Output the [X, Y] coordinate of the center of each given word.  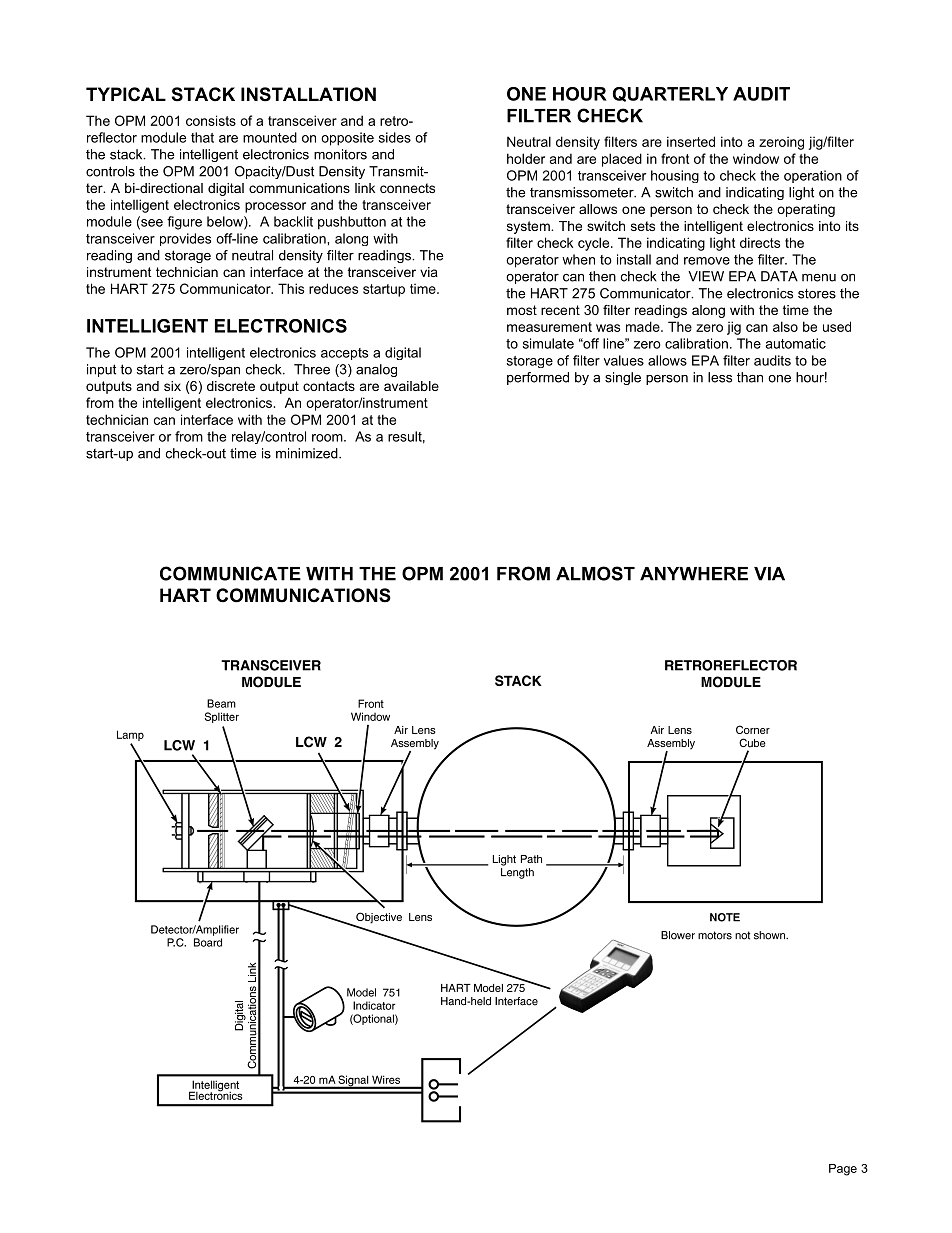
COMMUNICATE [230, 573]
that [202, 137]
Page [843, 1170]
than [750, 377]
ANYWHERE [694, 574]
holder [526, 158]
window [756, 158]
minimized [308, 453]
